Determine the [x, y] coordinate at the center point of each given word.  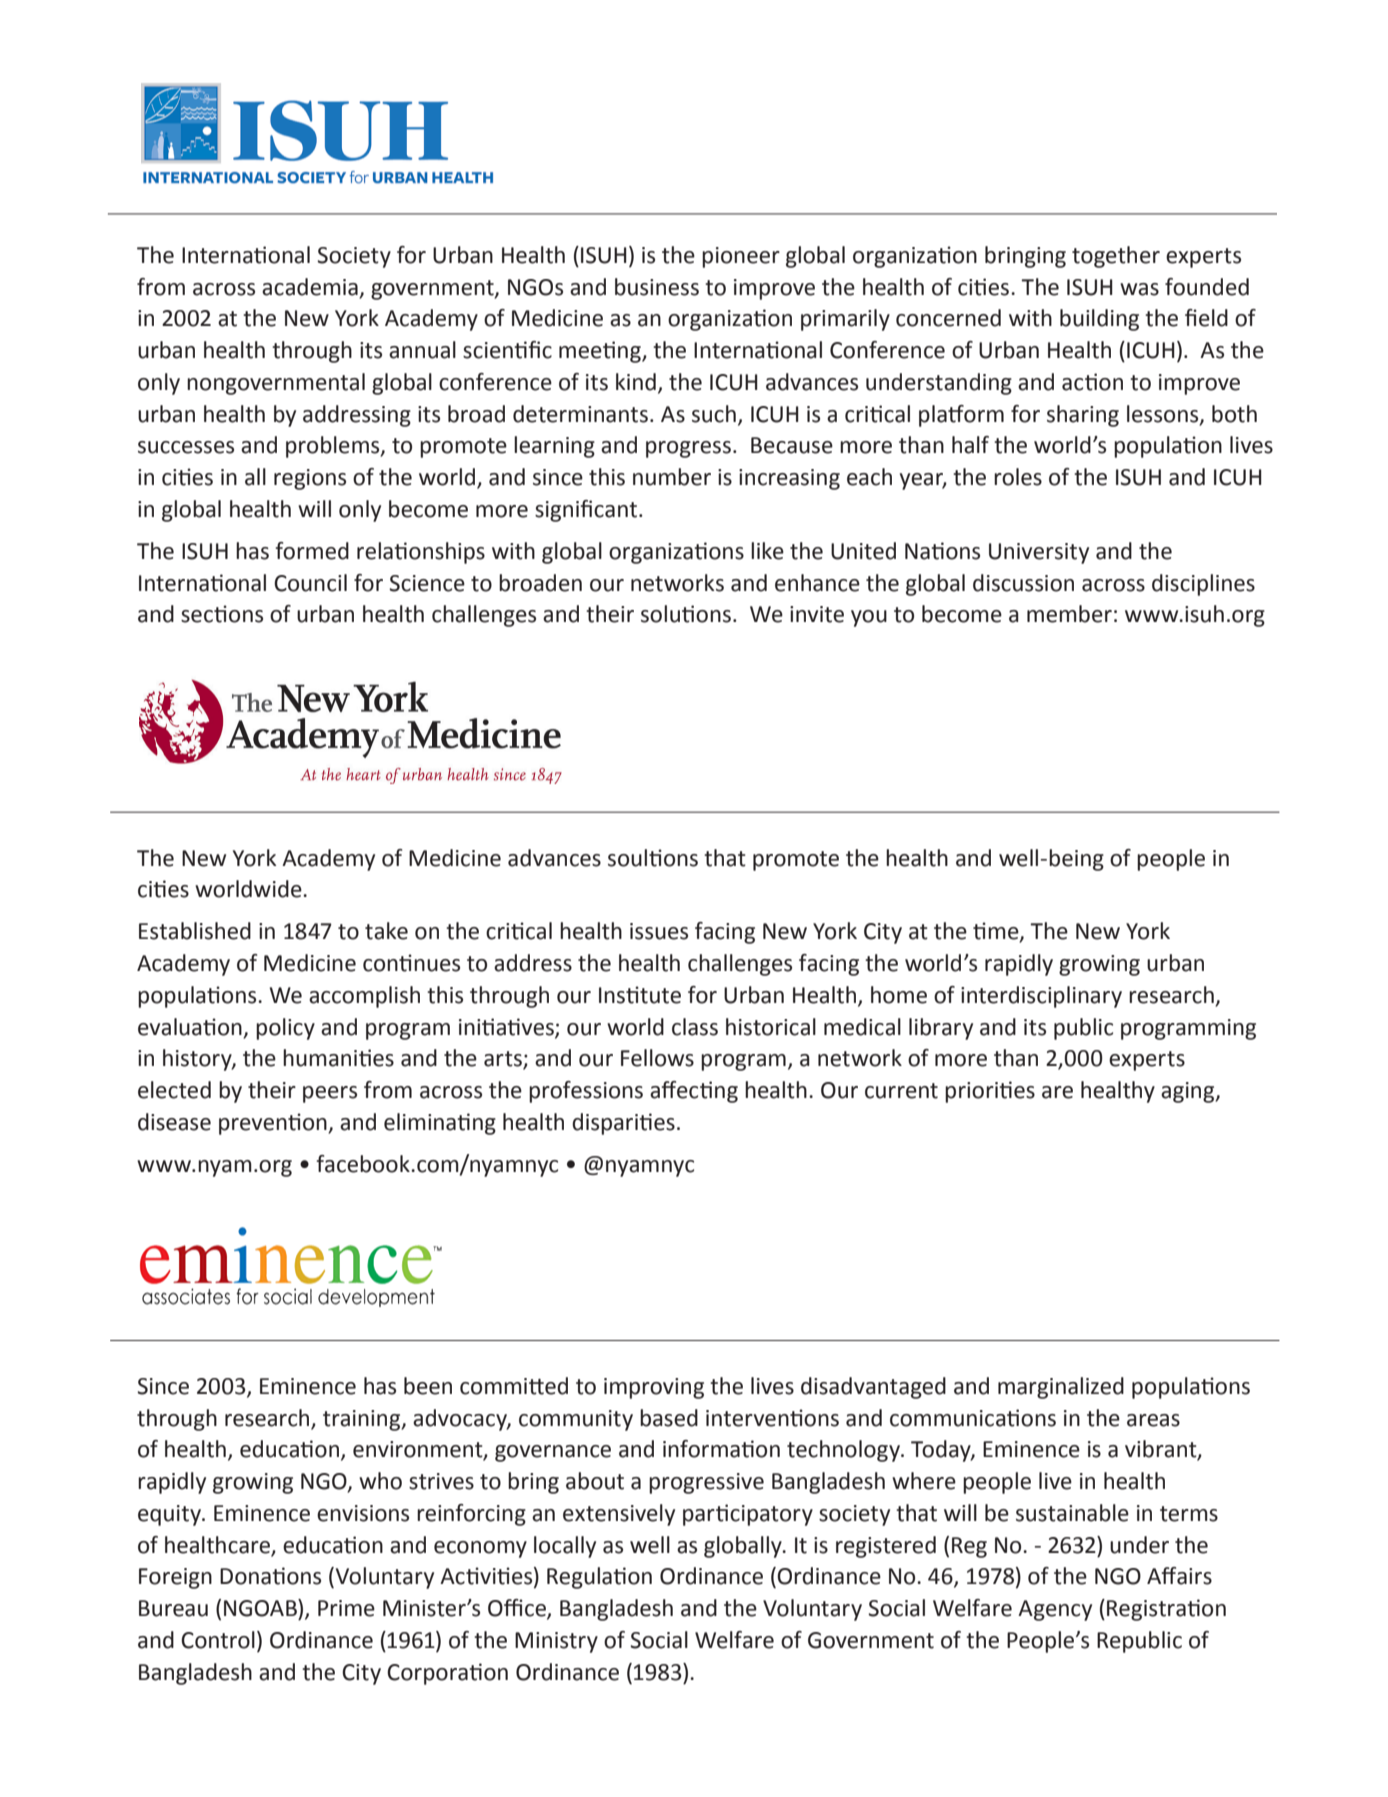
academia [310, 287]
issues [659, 931]
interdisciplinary [1041, 997]
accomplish [364, 997]
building [1099, 320]
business [657, 287]
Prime [346, 1608]
